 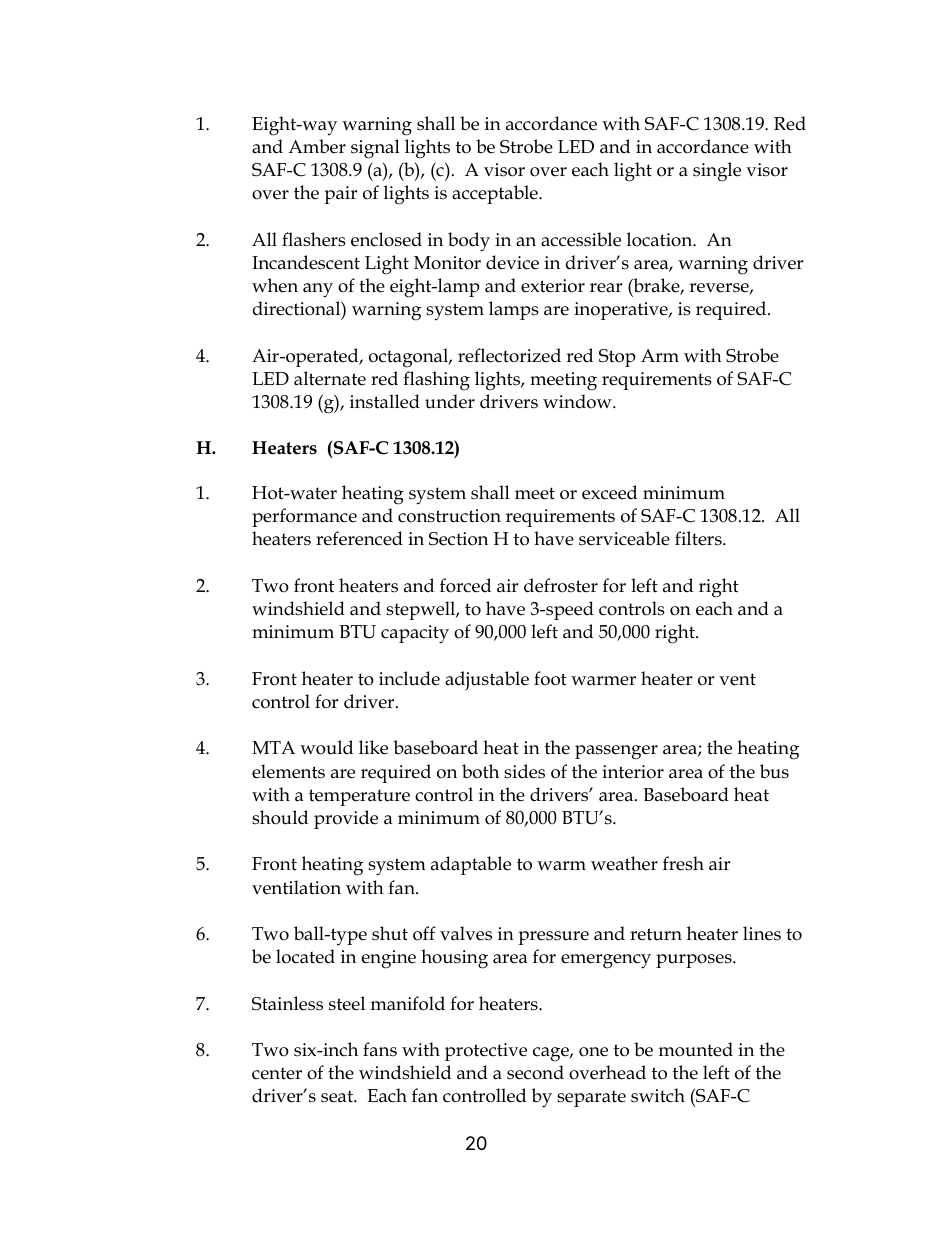 What do you see at coordinates (717, 172) in the screenshot?
I see `single` at bounding box center [717, 172].
